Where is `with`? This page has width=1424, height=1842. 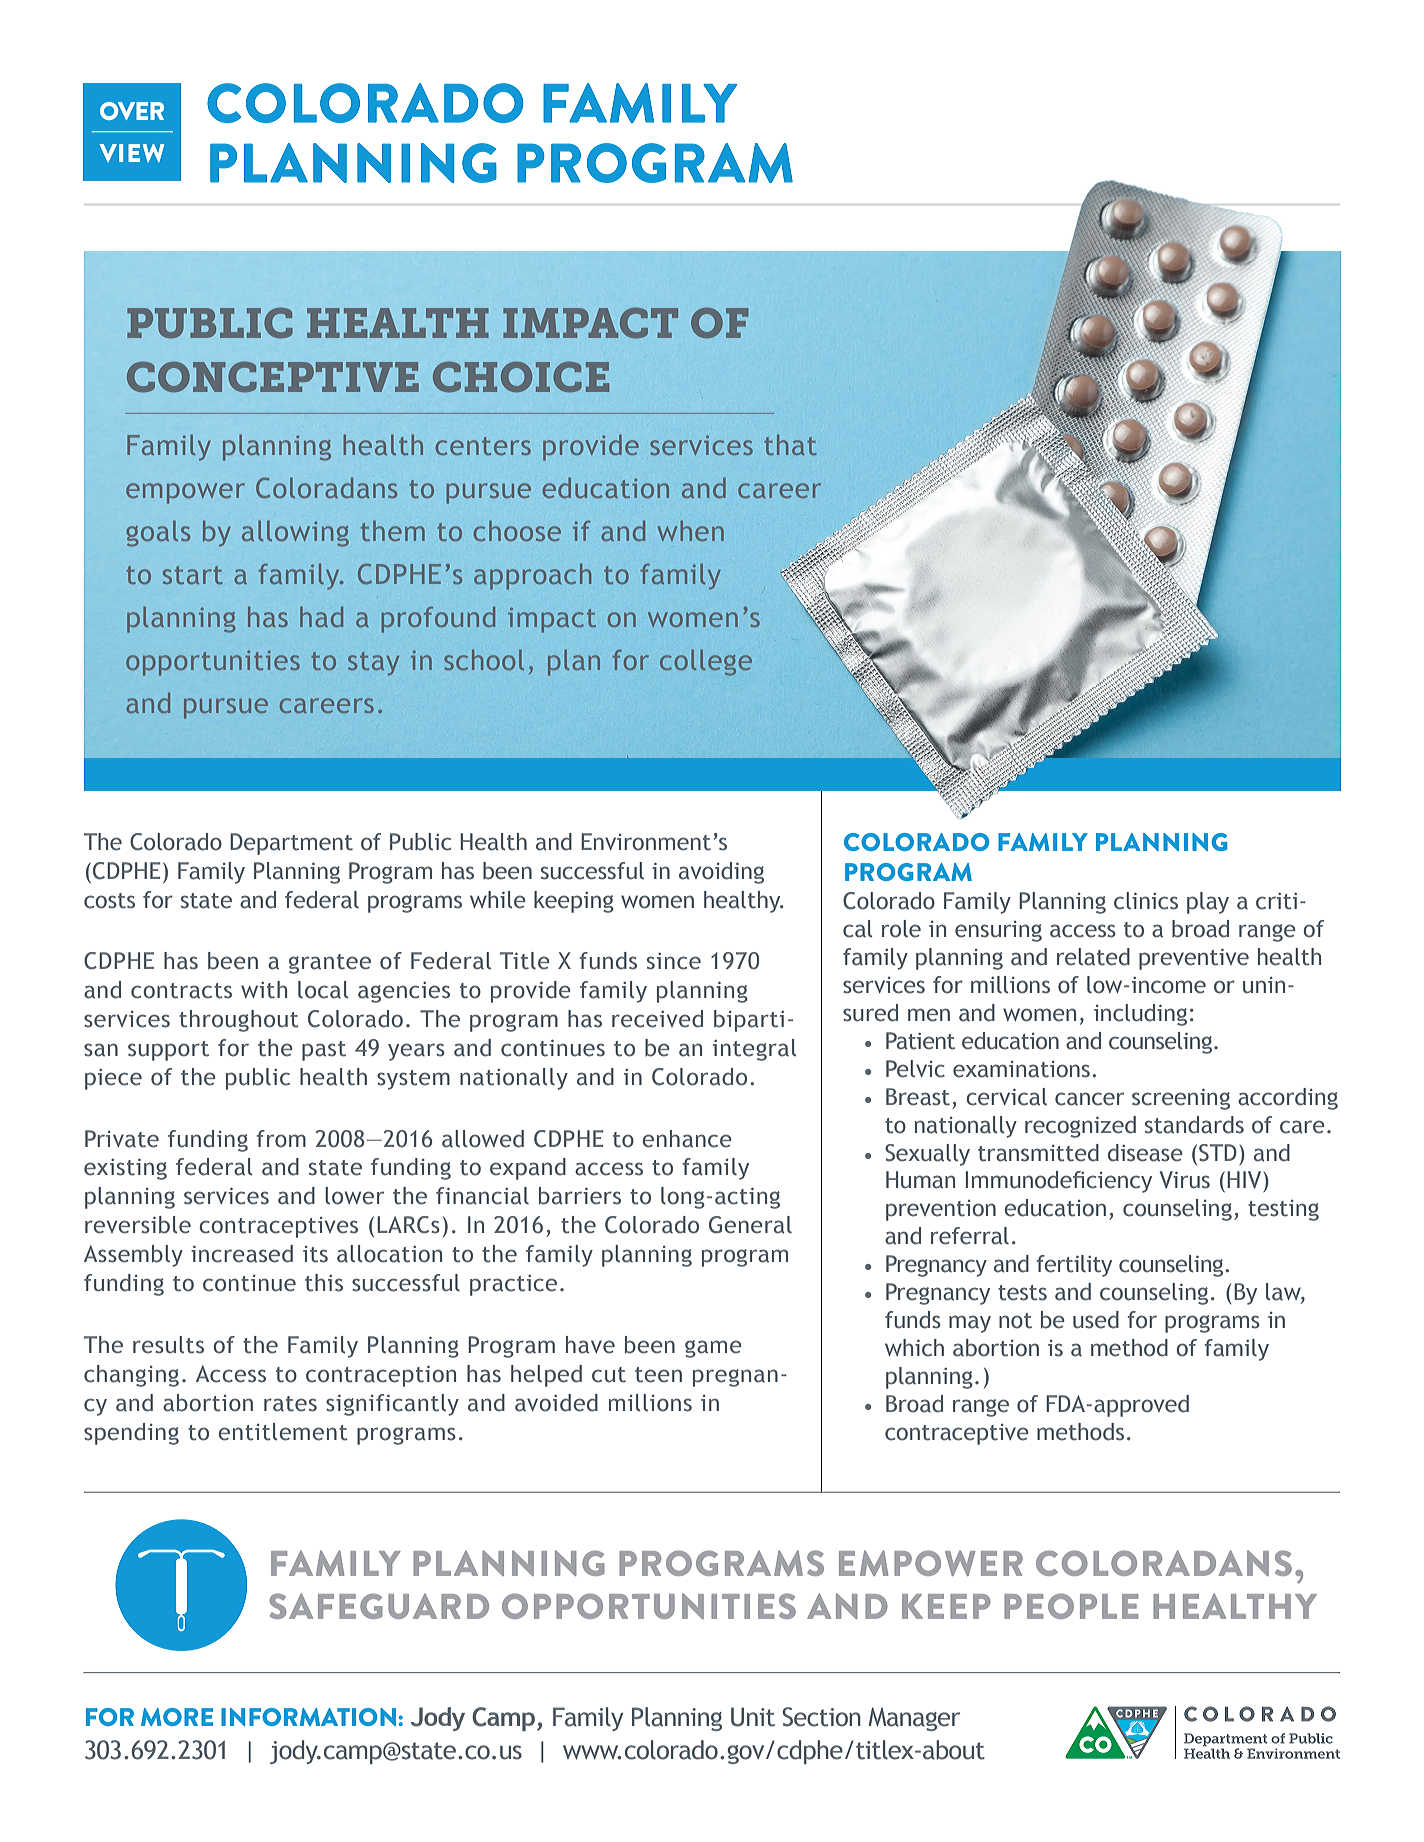
with is located at coordinates (264, 990).
